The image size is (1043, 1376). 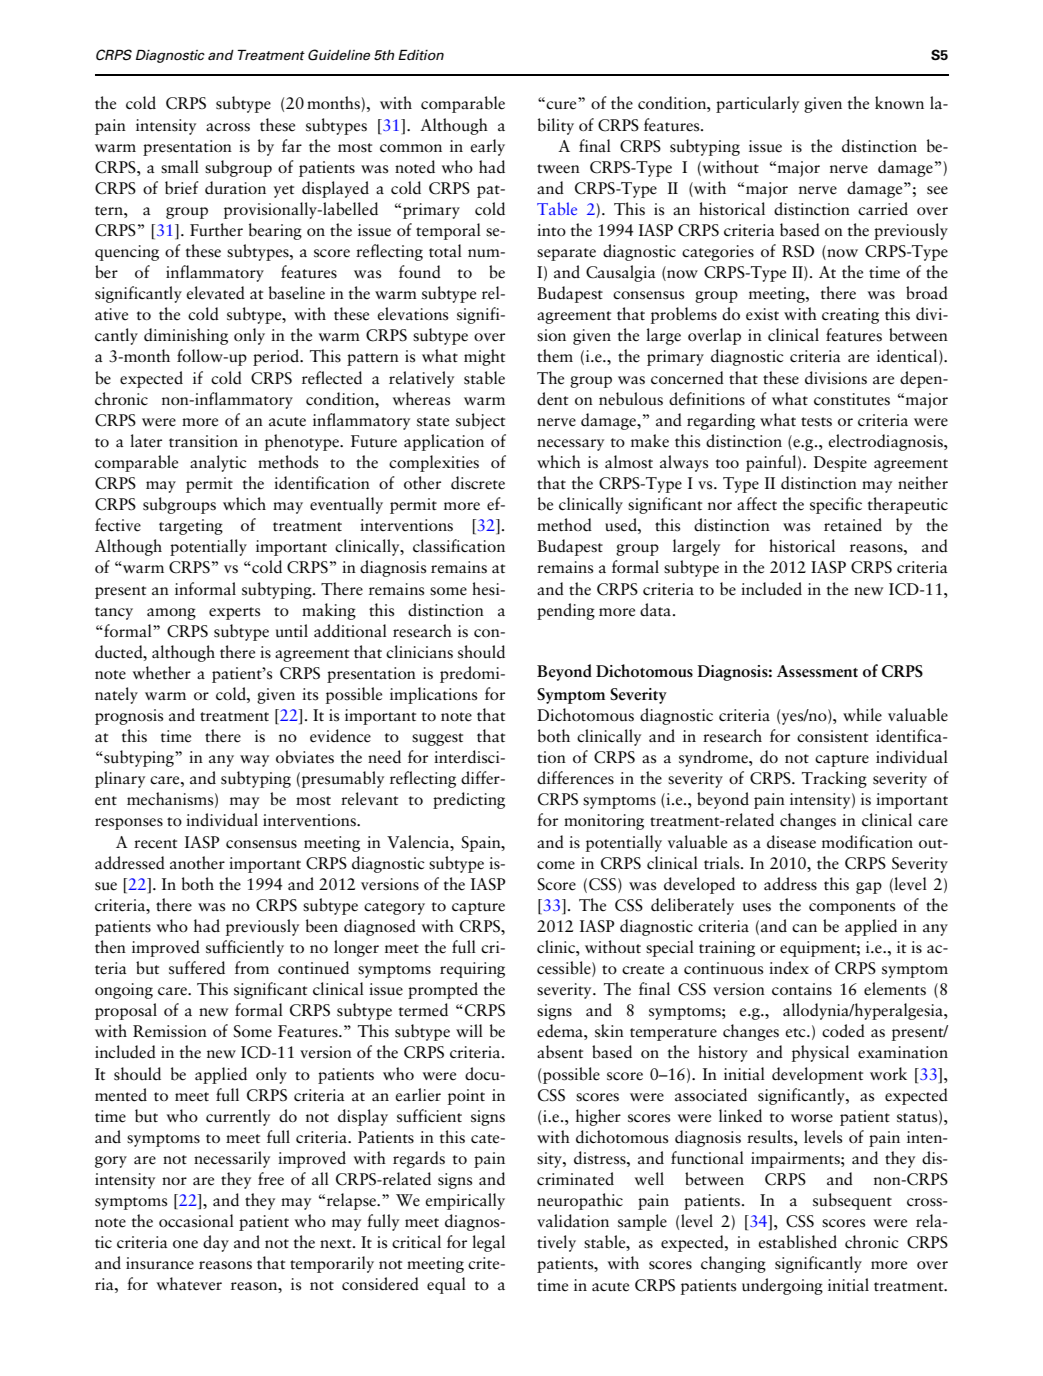 What do you see at coordinates (869, 888) in the image?
I see `gap` at bounding box center [869, 888].
